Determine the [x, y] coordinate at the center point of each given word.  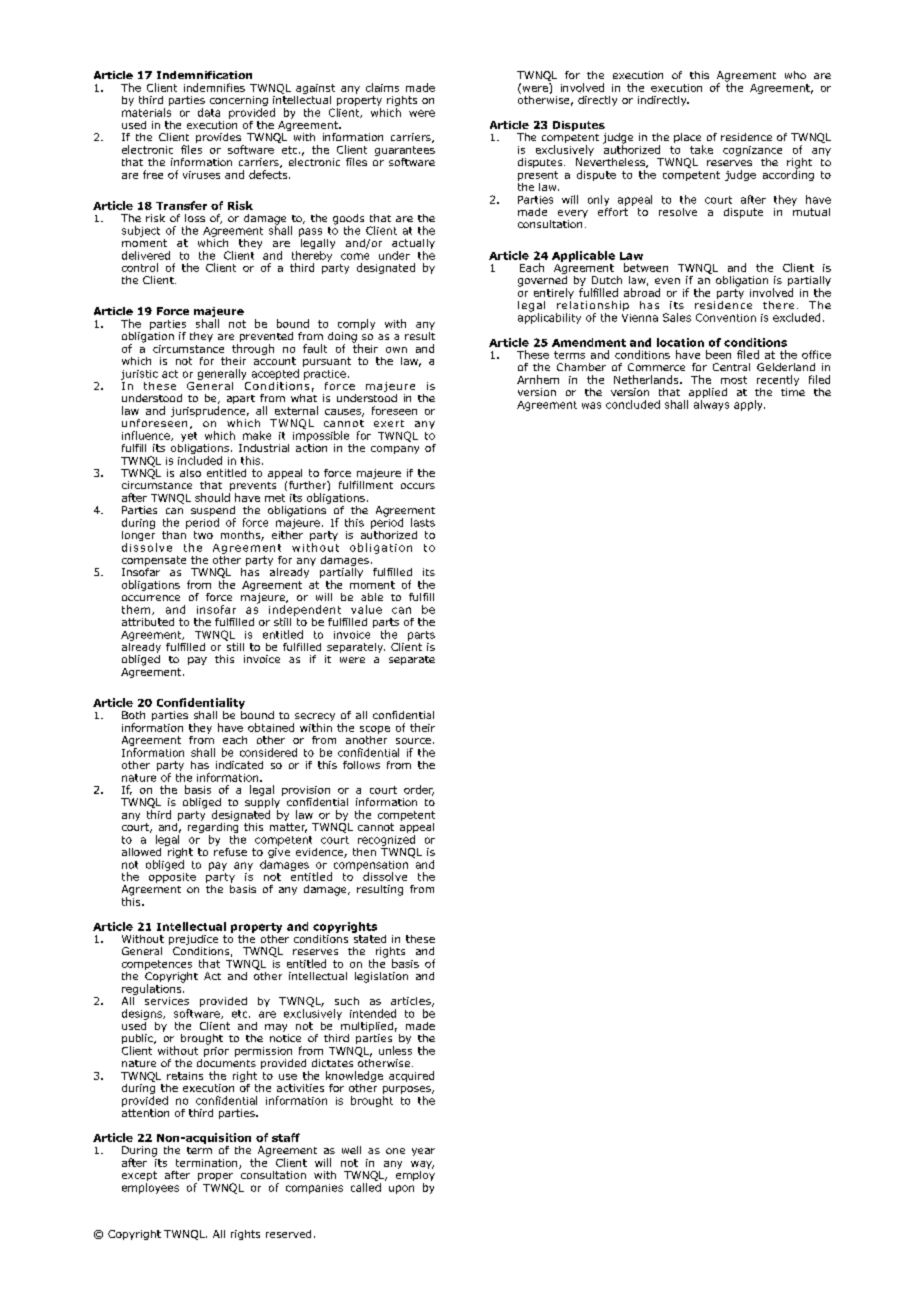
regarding [213, 828]
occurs [418, 486]
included [200, 460]
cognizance [752, 151]
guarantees [405, 151]
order [419, 790]
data [209, 112]
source [413, 741]
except [139, 1177]
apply [749, 405]
